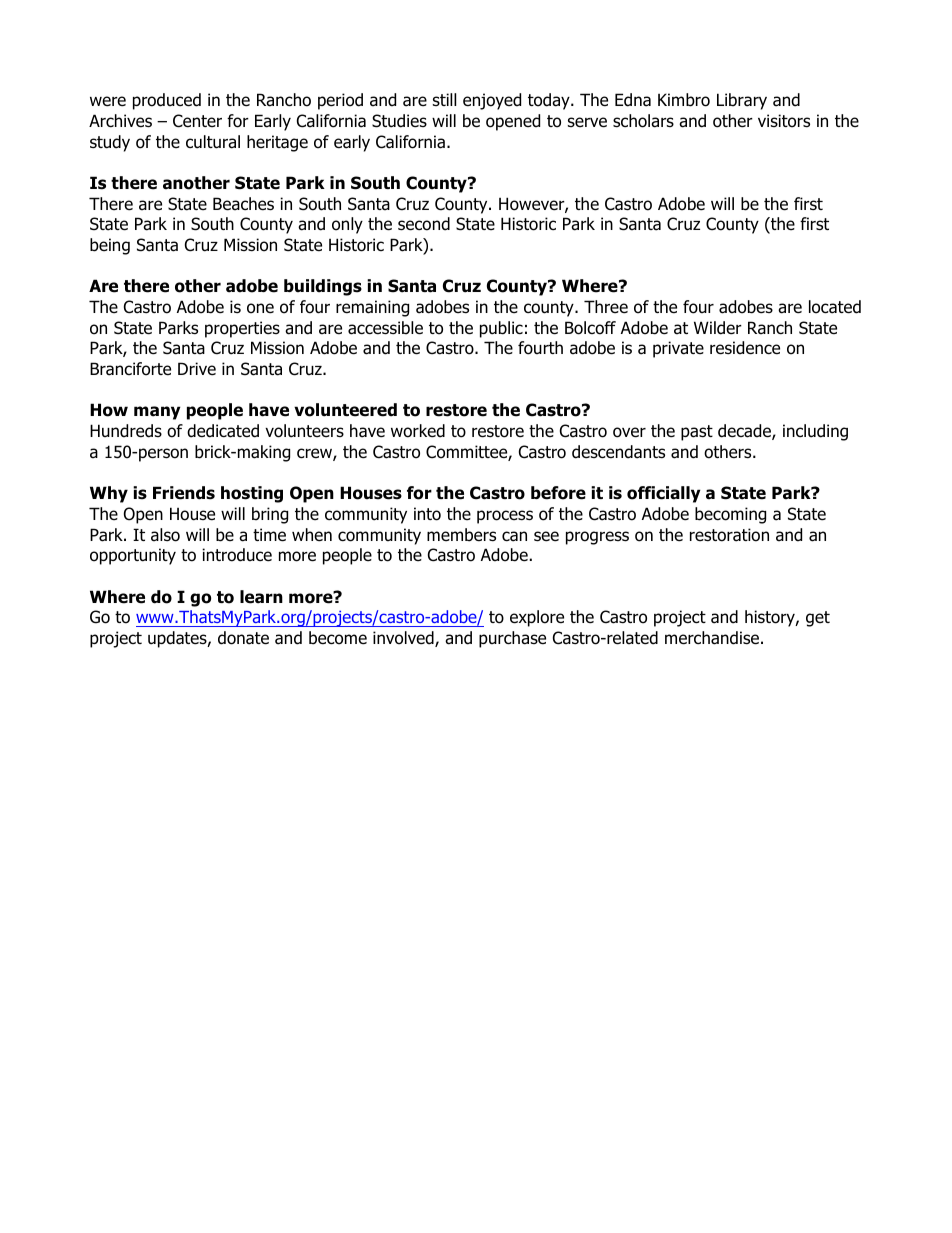  What do you see at coordinates (197, 121) in the screenshot?
I see `Center` at bounding box center [197, 121].
